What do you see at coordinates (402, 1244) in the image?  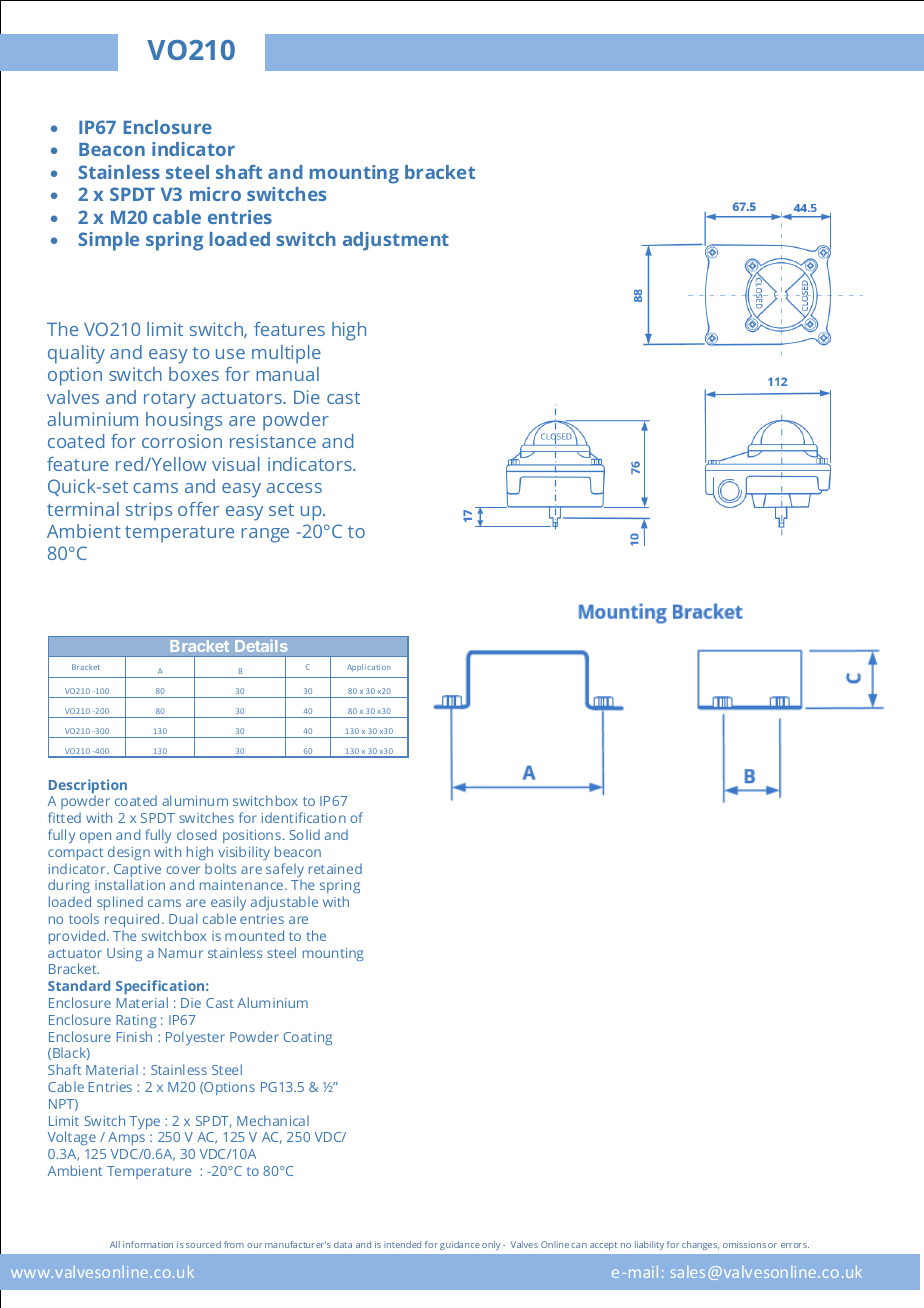 I see `intended` at bounding box center [402, 1244].
